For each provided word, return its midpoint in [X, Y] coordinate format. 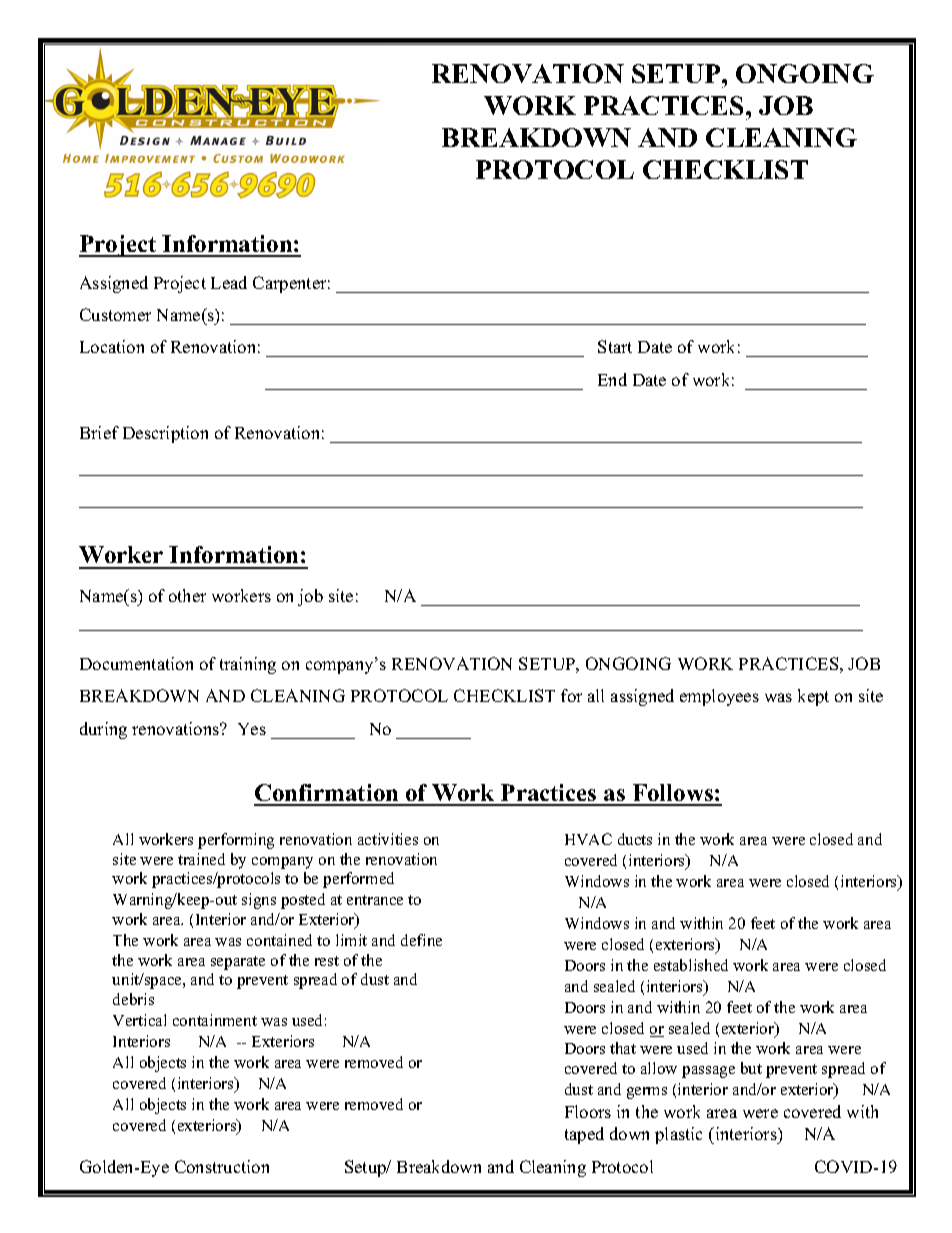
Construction [222, 1166]
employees [719, 697]
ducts [635, 839]
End [612, 379]
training [248, 665]
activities [388, 839]
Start [615, 346]
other [187, 595]
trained [201, 859]
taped [584, 1135]
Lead [229, 282]
